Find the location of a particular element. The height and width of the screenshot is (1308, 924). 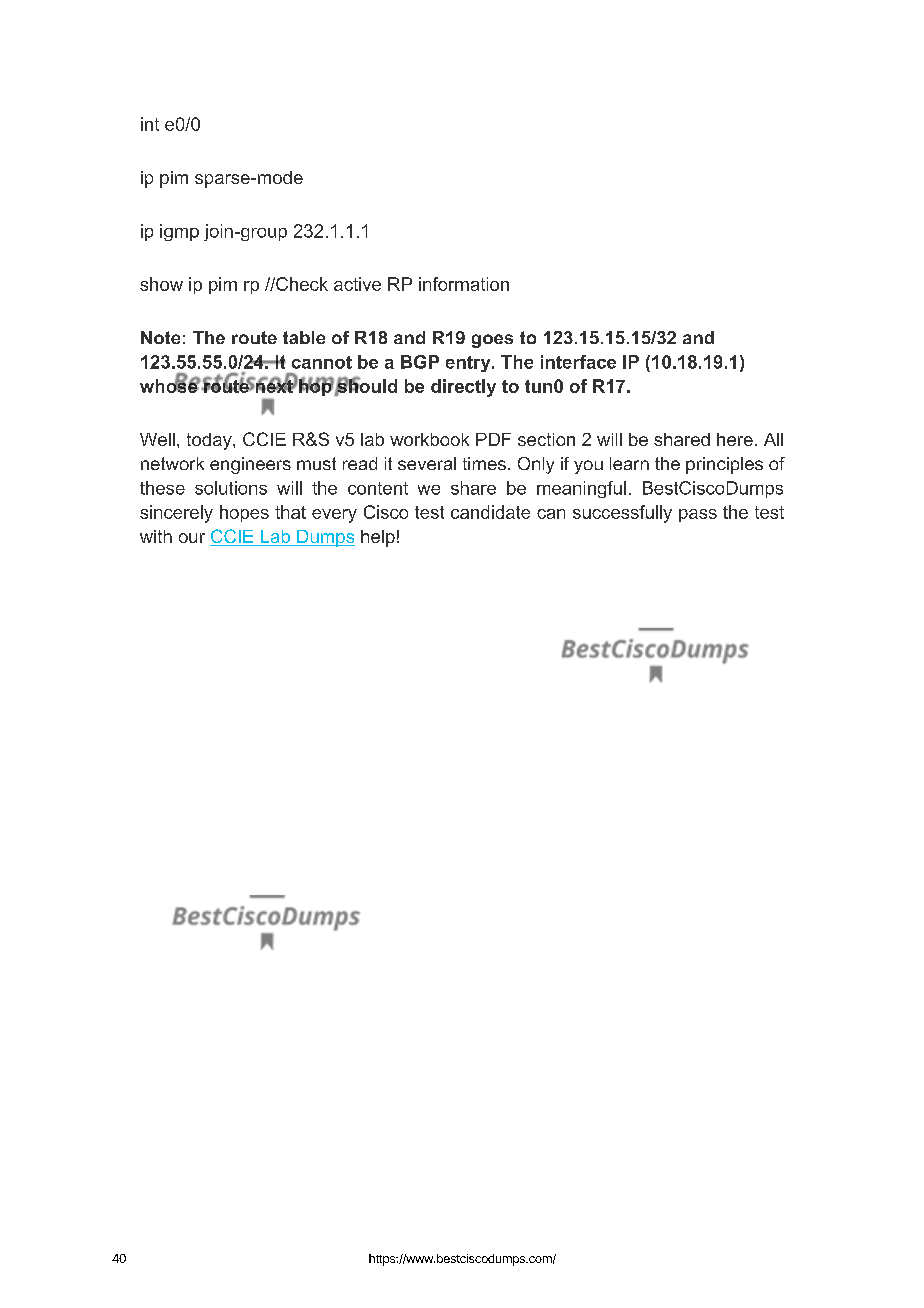

engineers is located at coordinates (250, 465).
